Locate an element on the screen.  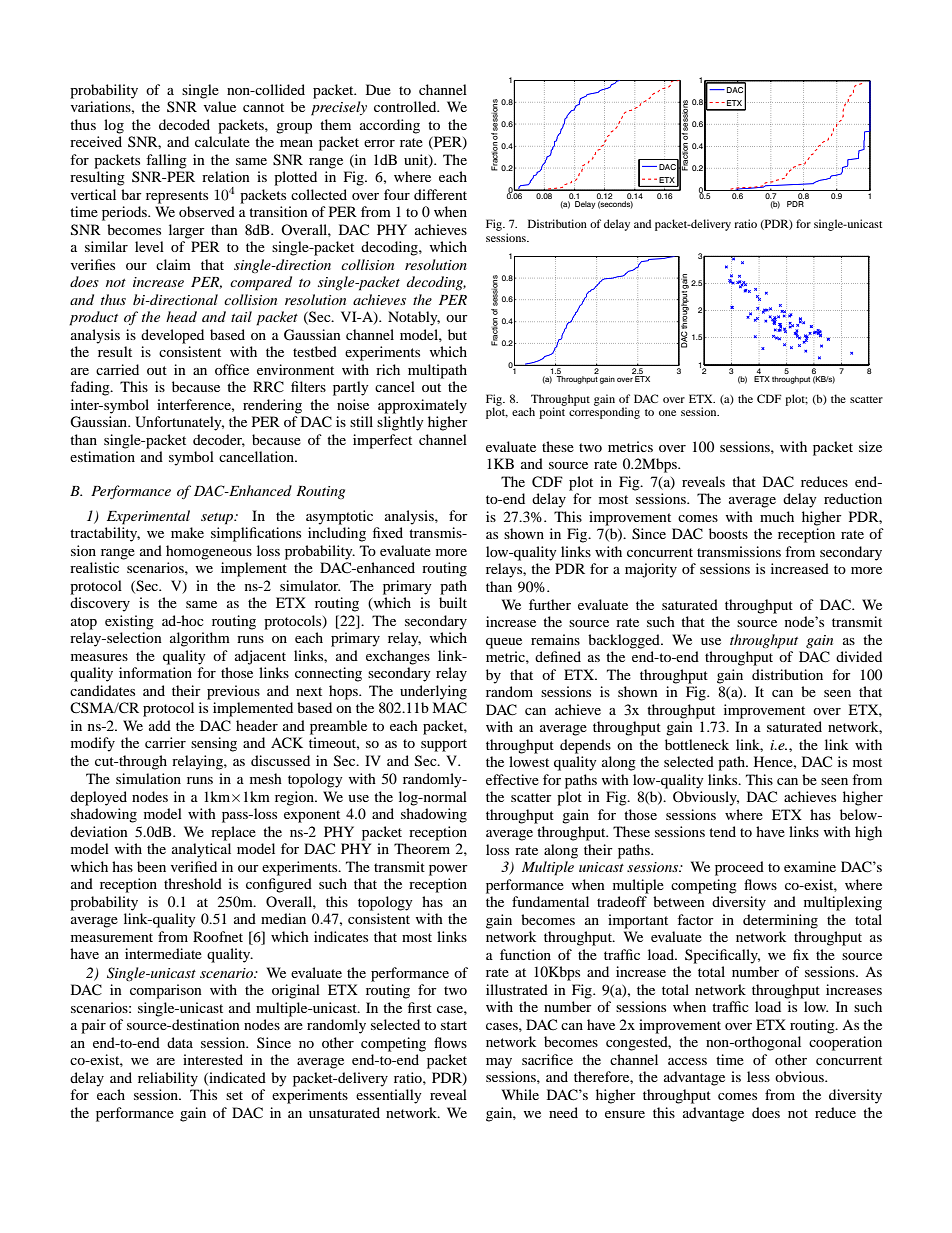
may is located at coordinates (499, 1063).
